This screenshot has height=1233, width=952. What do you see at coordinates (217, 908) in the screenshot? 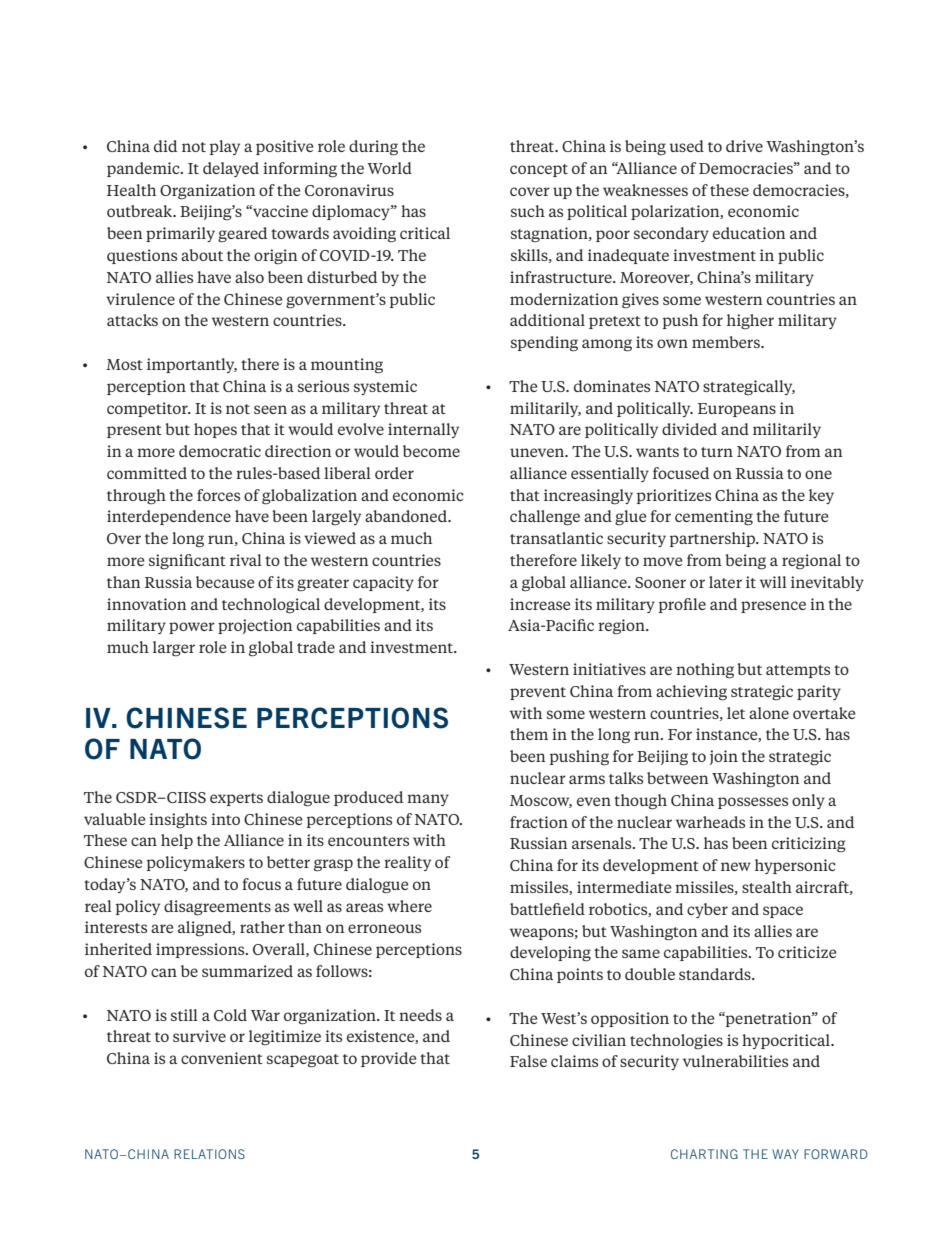
I see `disagreements` at bounding box center [217, 908].
